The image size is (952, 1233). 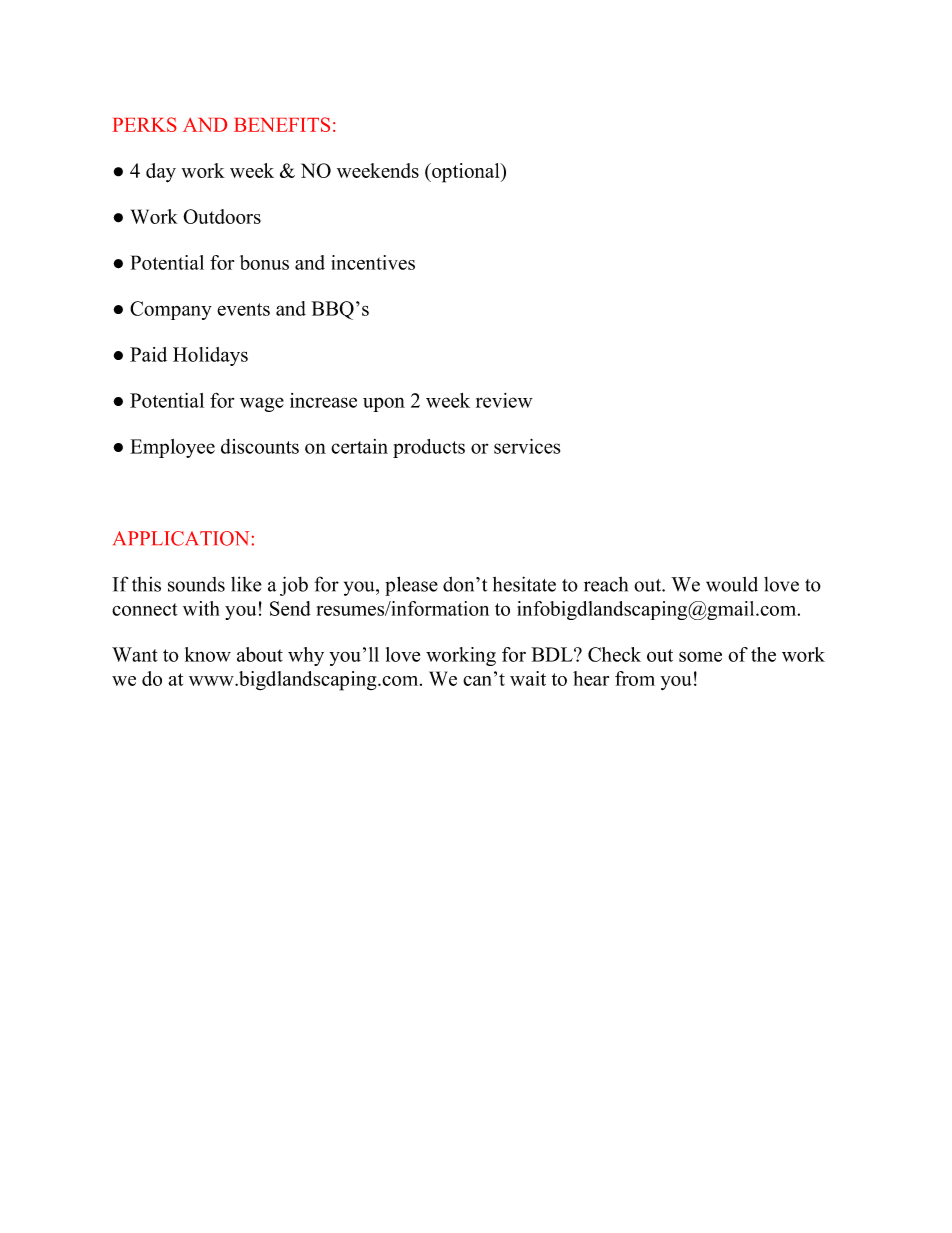 I want to click on products, so click(x=429, y=448).
